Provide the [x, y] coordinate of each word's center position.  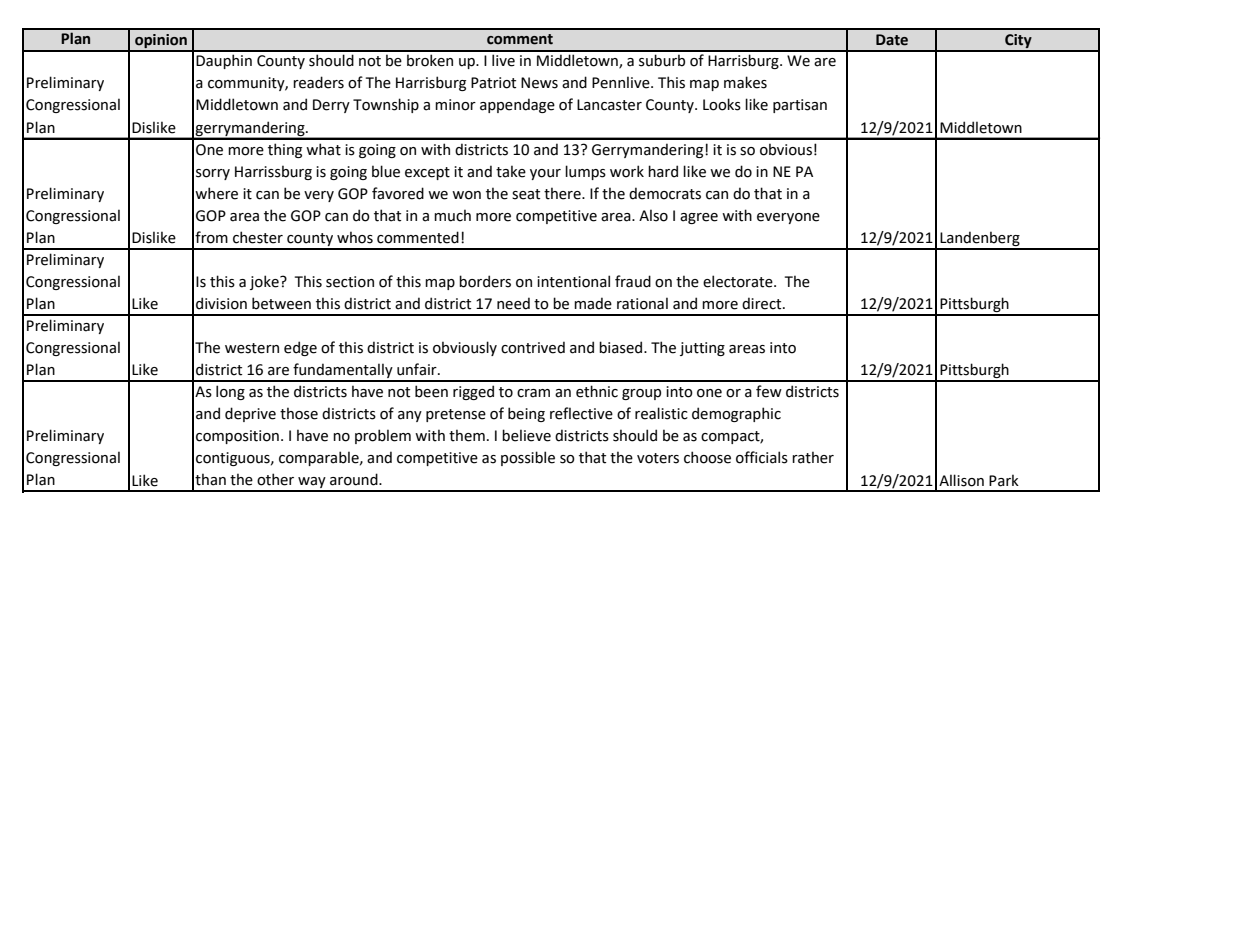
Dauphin [224, 61]
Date [892, 40]
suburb [662, 60]
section [350, 282]
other [275, 479]
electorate [739, 281]
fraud [633, 281]
